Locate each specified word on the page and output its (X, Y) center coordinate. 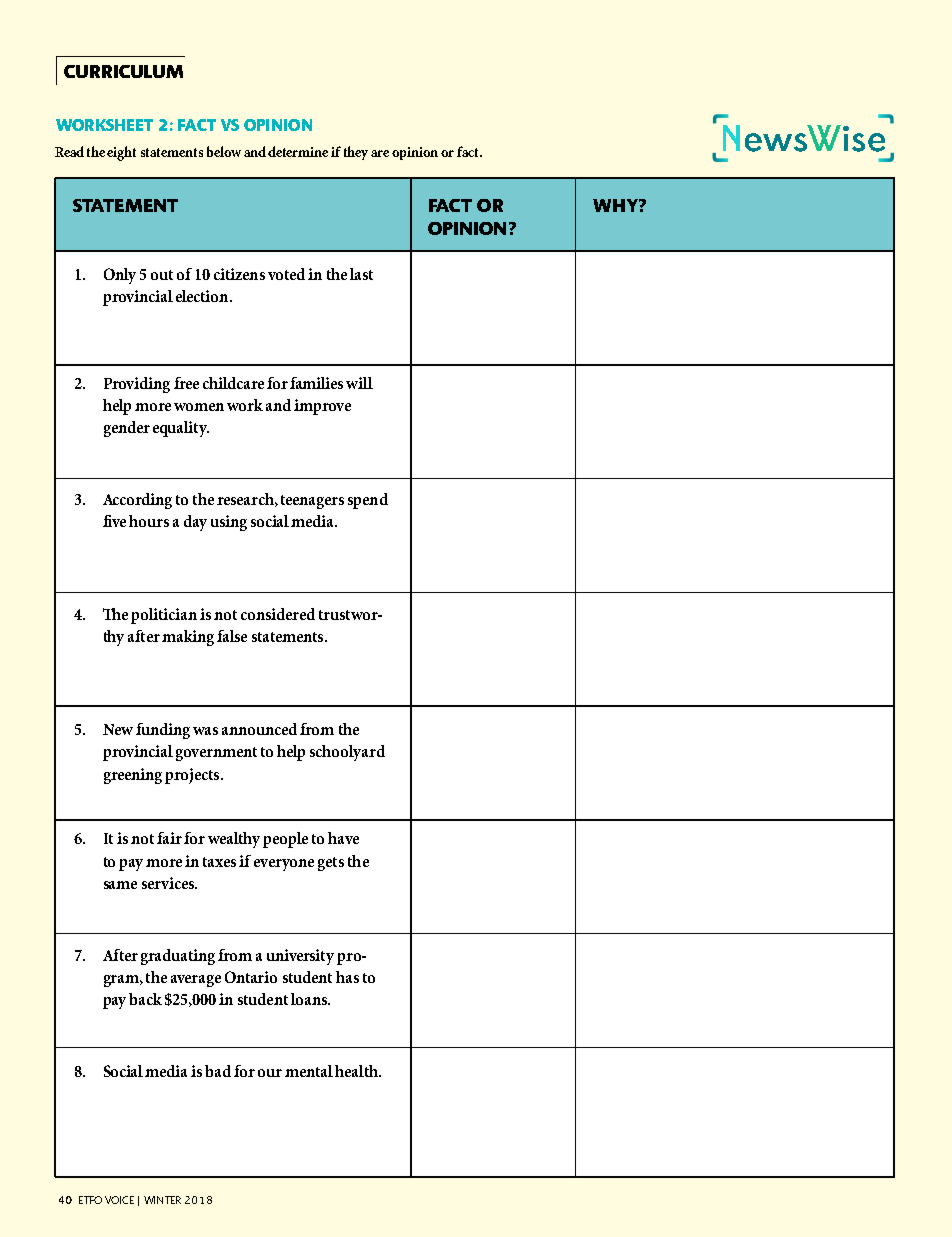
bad (218, 1071)
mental (309, 1071)
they (356, 153)
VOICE (119, 1200)
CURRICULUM (123, 71)
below (224, 151)
